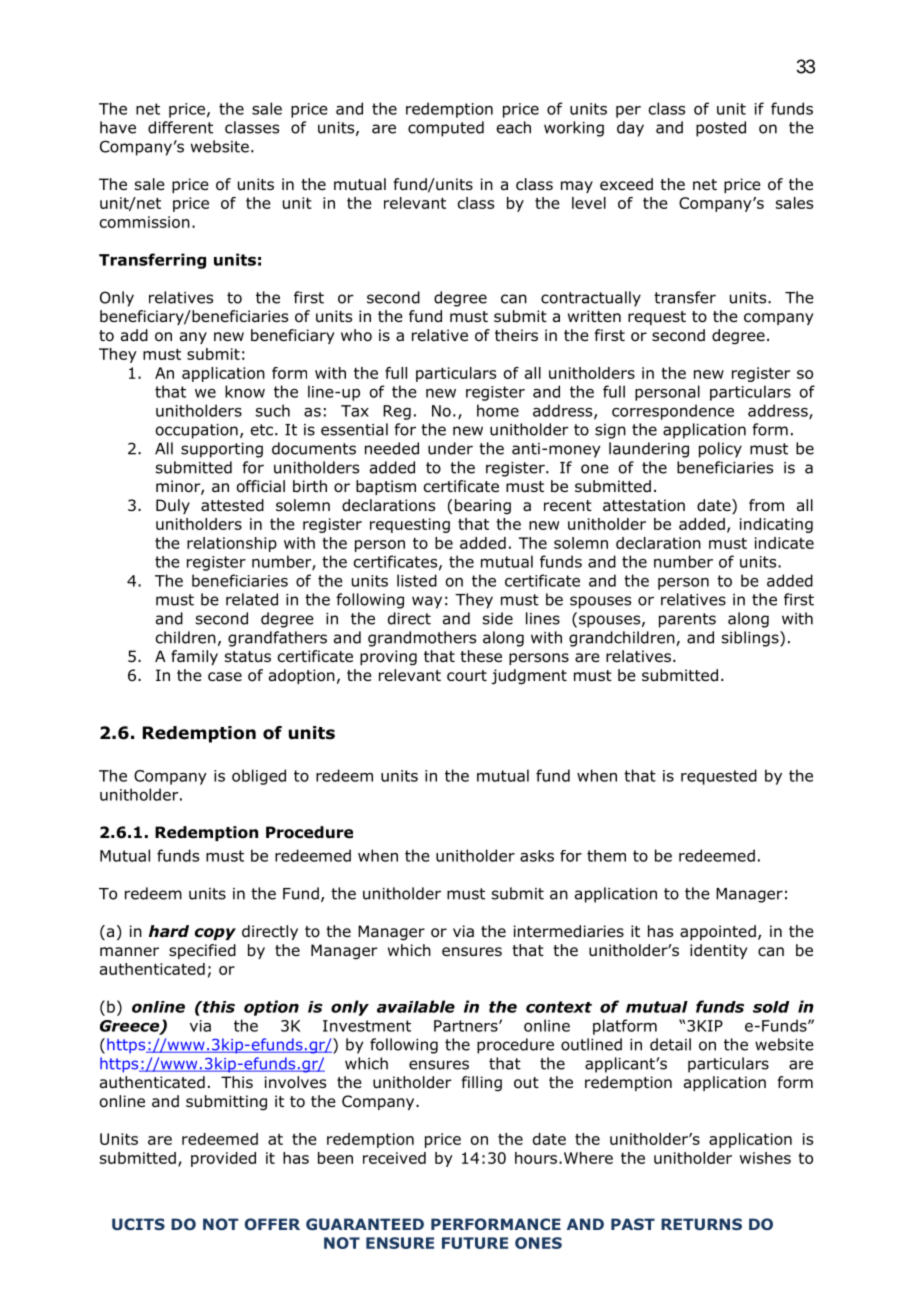 The width and height of the image is (924, 1308). What do you see at coordinates (751, 639) in the image?
I see `siblings` at bounding box center [751, 639].
